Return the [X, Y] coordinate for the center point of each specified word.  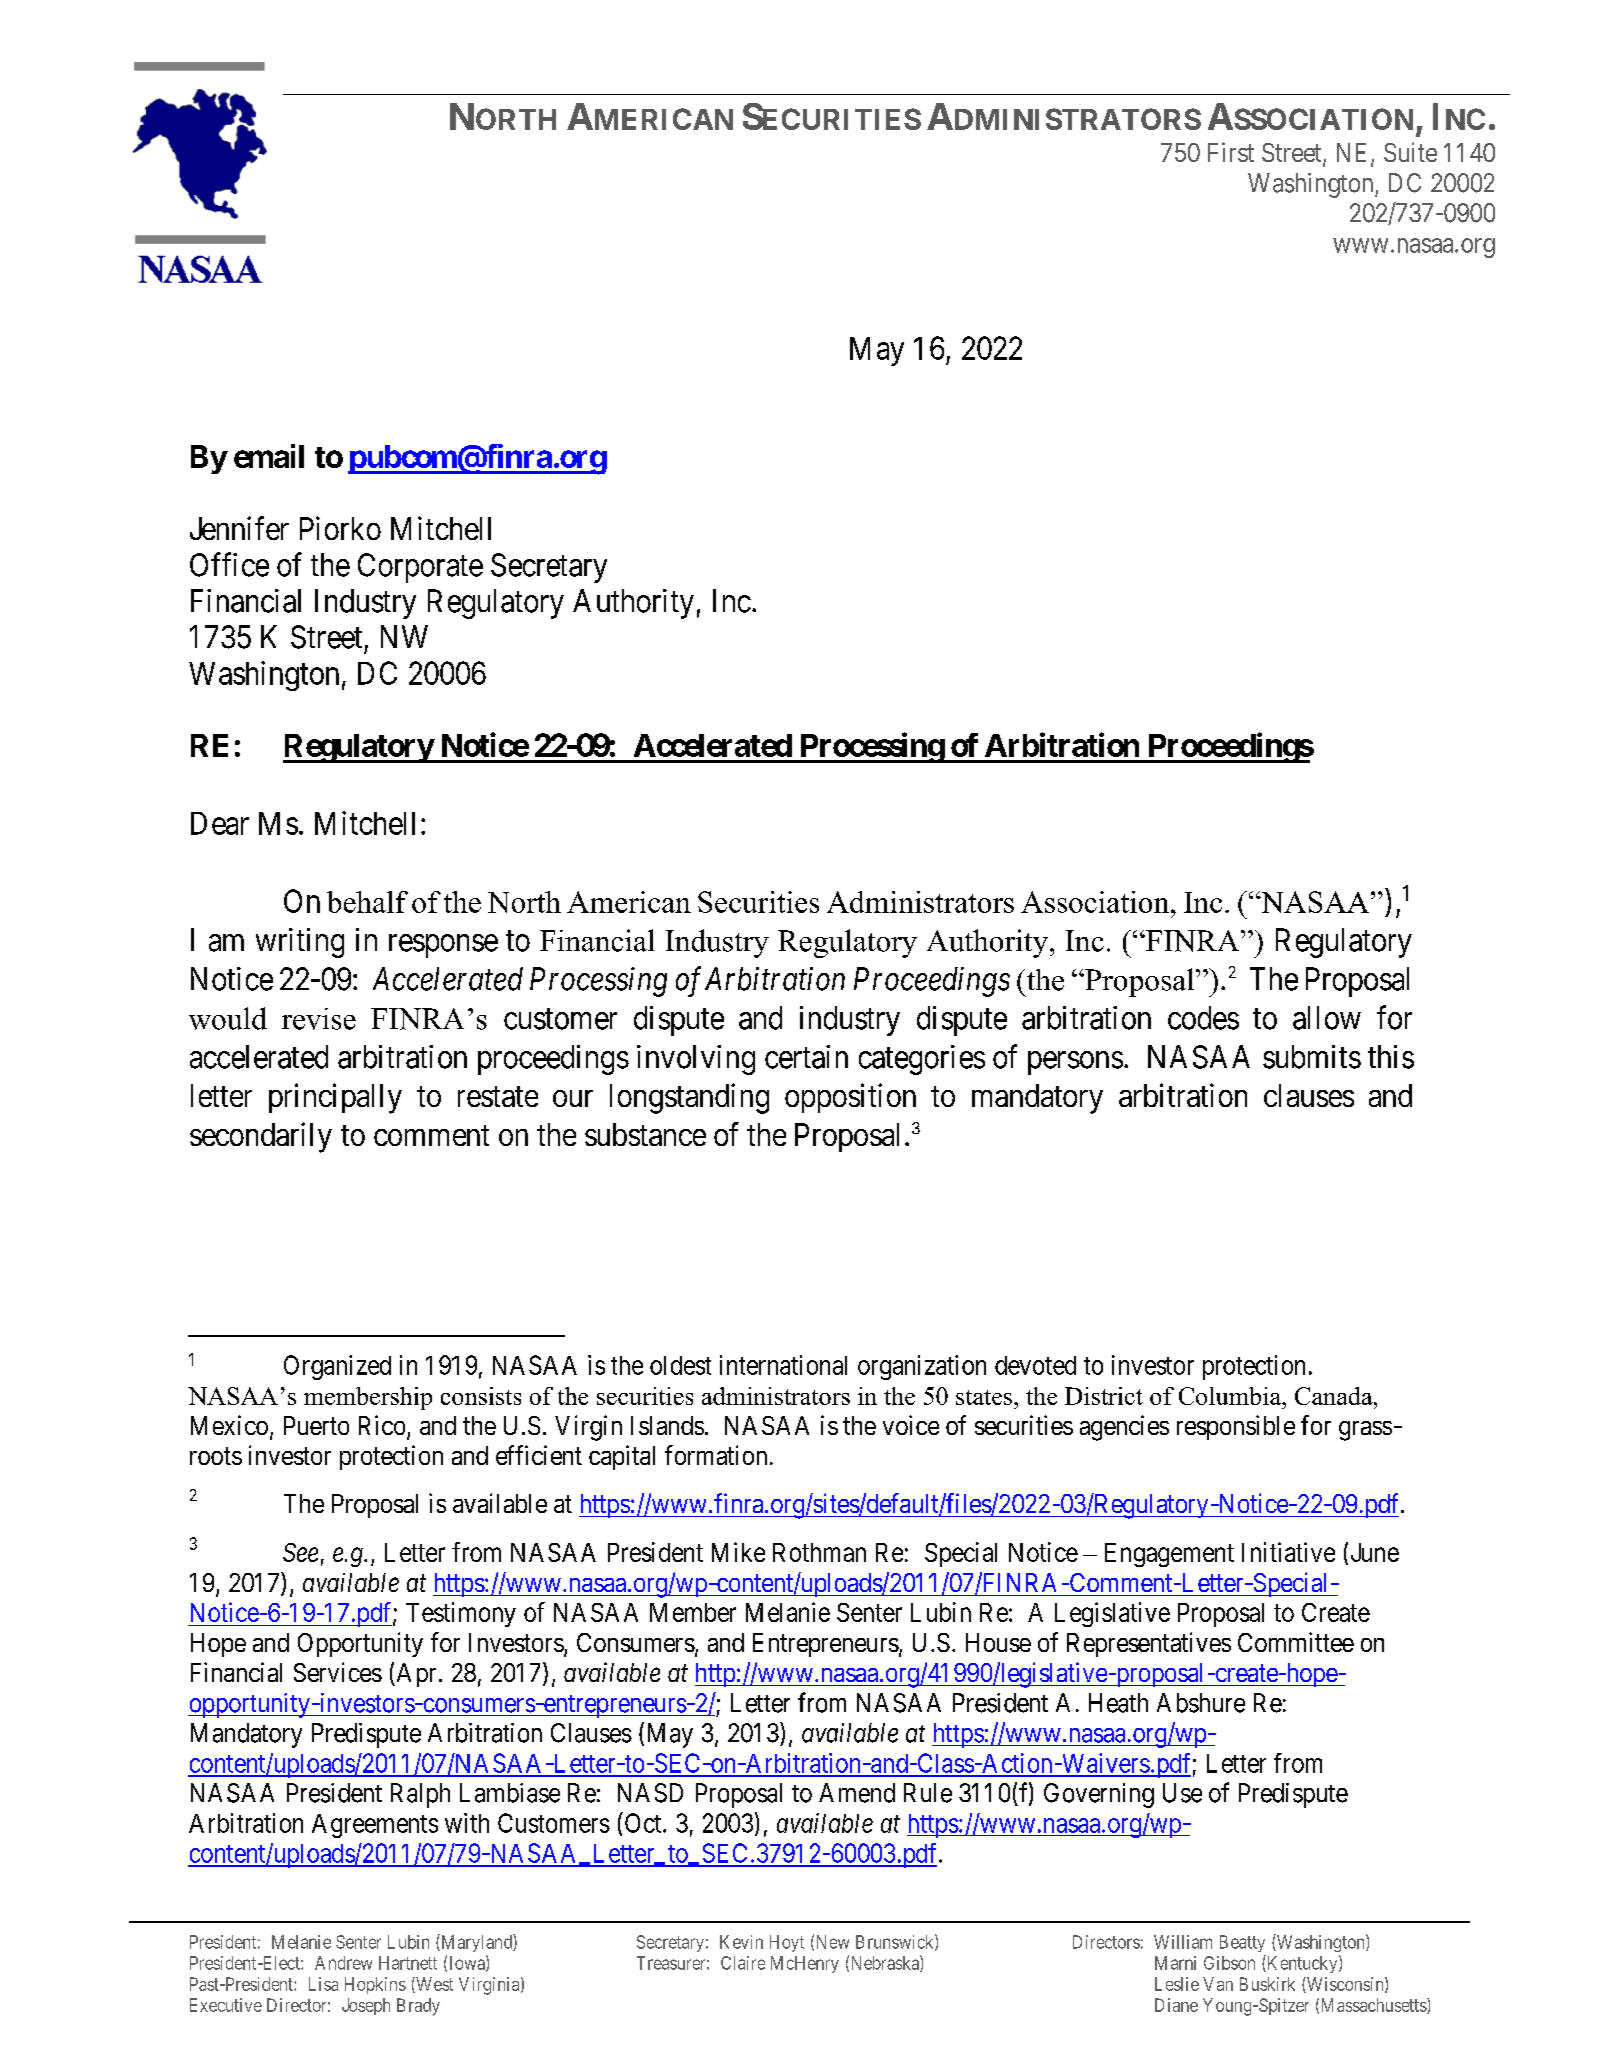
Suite [1410, 152]
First [1231, 152]
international [783, 1365]
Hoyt [787, 1943]
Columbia [1231, 1396]
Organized [337, 1367]
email [269, 456]
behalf [367, 902]
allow [1327, 1018]
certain [806, 1057]
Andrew [343, 1963]
